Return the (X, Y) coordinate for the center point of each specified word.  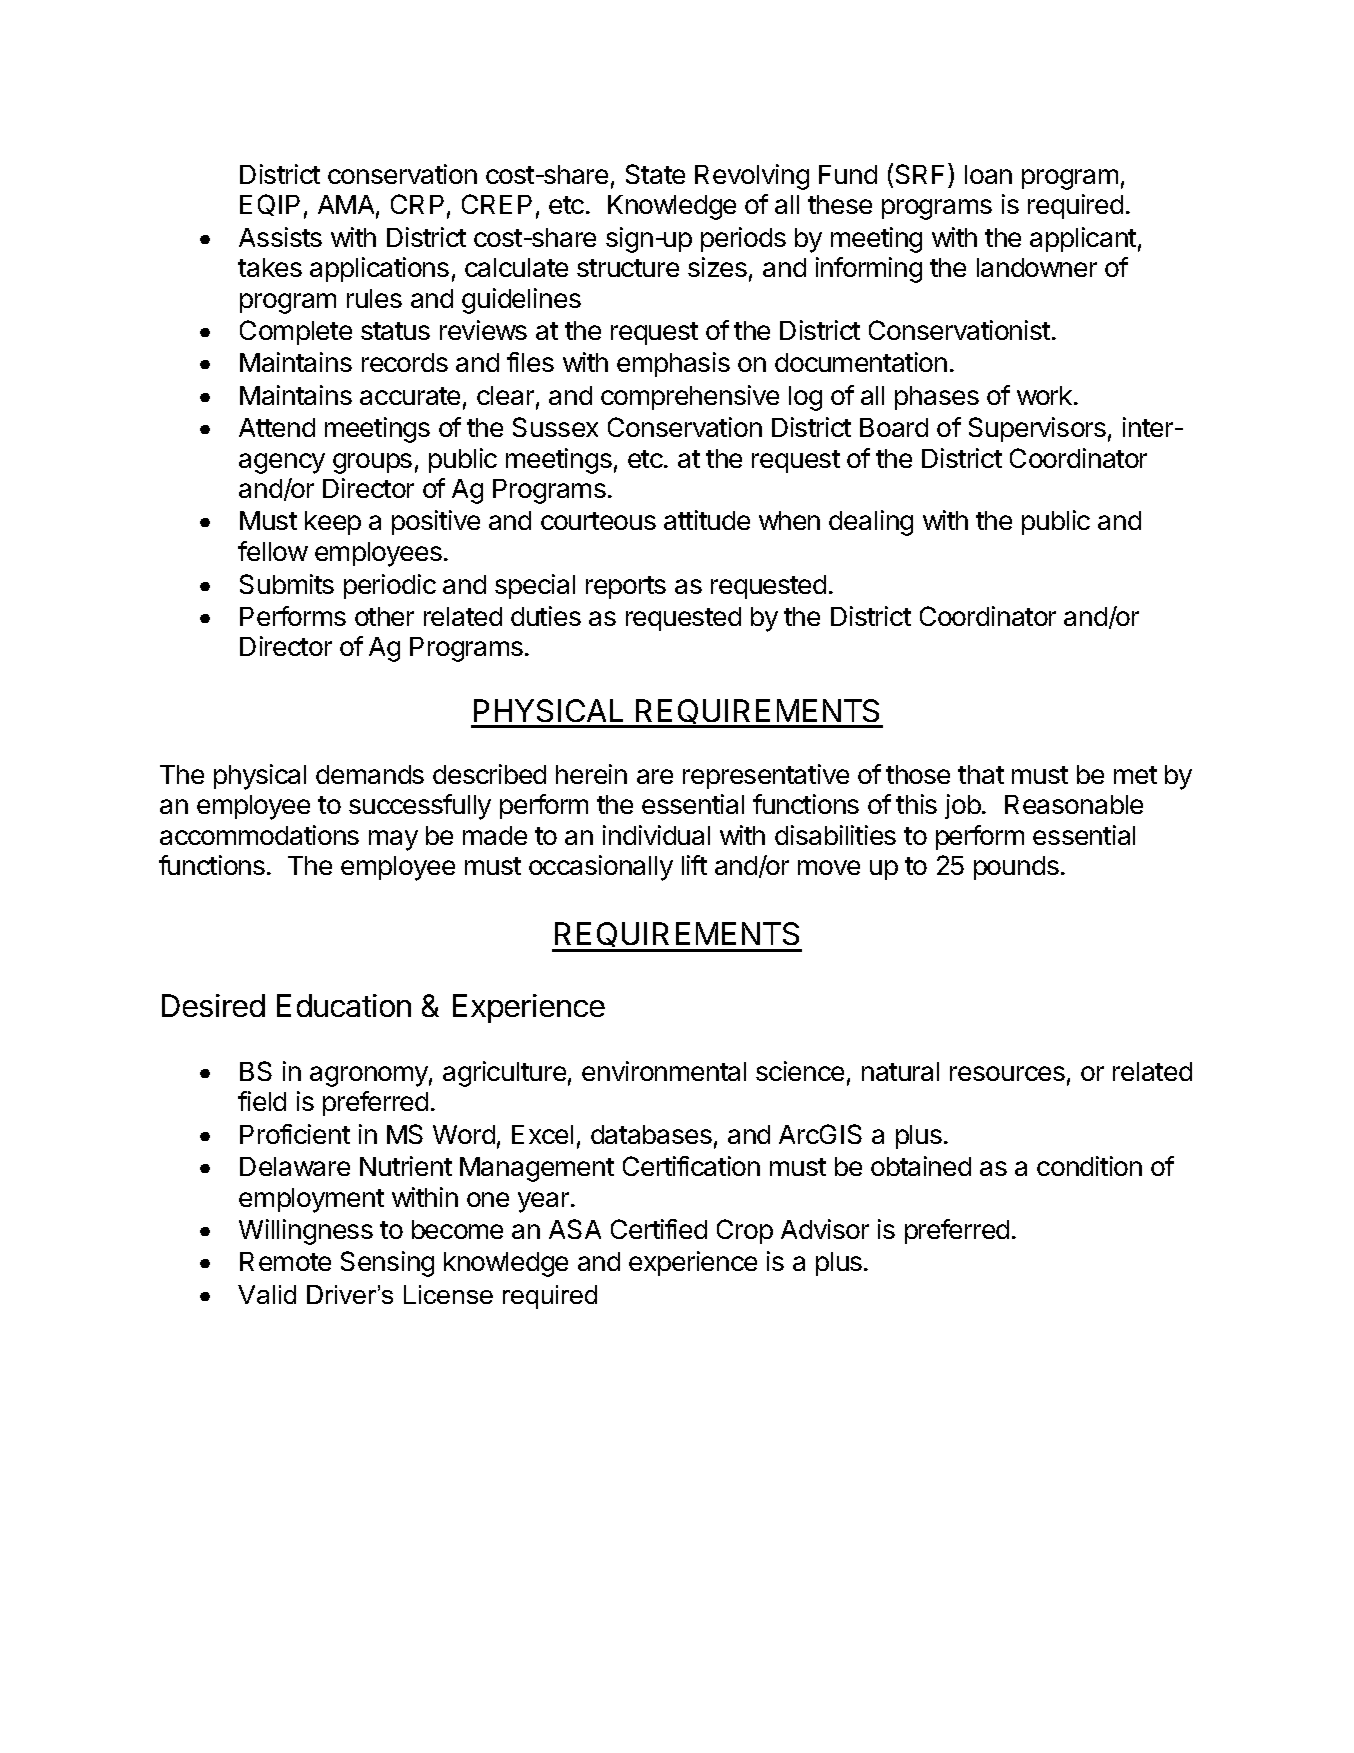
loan (988, 174)
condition (1089, 1166)
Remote (285, 1261)
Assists (280, 237)
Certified (659, 1229)
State (655, 174)
